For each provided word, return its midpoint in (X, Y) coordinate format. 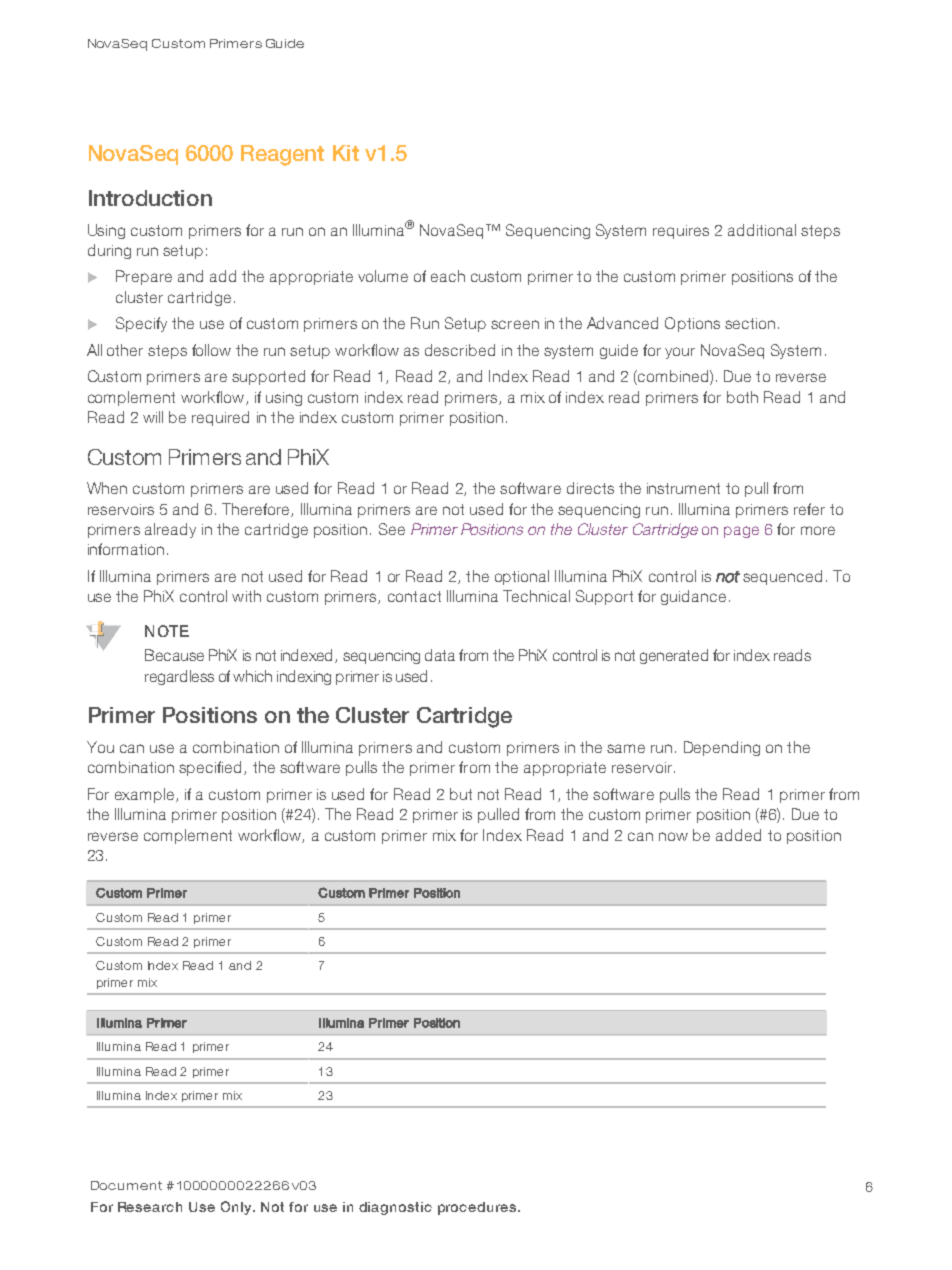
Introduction (150, 198)
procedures (478, 1208)
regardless (179, 677)
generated (674, 656)
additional (762, 230)
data (440, 655)
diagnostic (395, 1208)
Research (150, 1207)
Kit (346, 153)
